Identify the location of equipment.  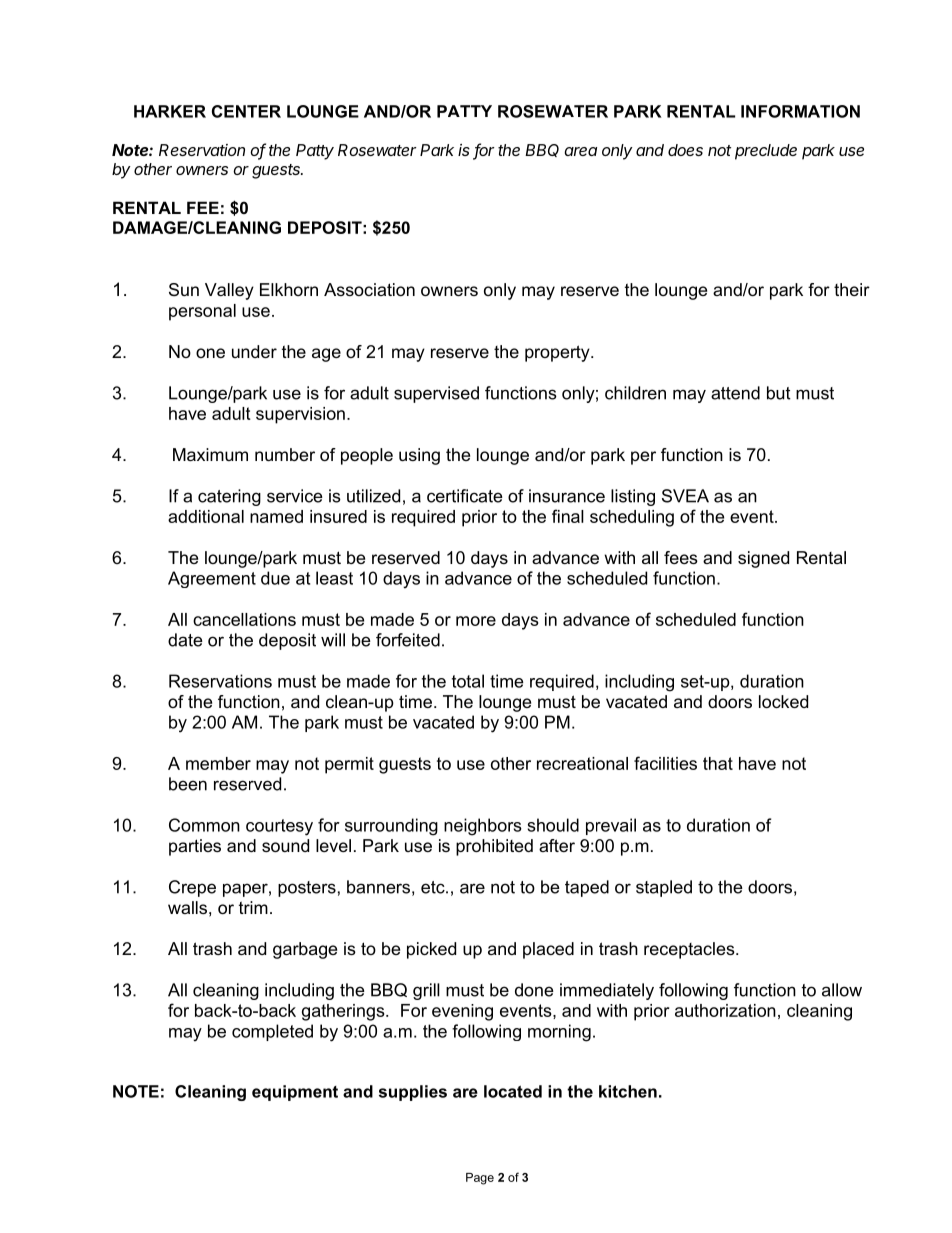
(295, 1093).
